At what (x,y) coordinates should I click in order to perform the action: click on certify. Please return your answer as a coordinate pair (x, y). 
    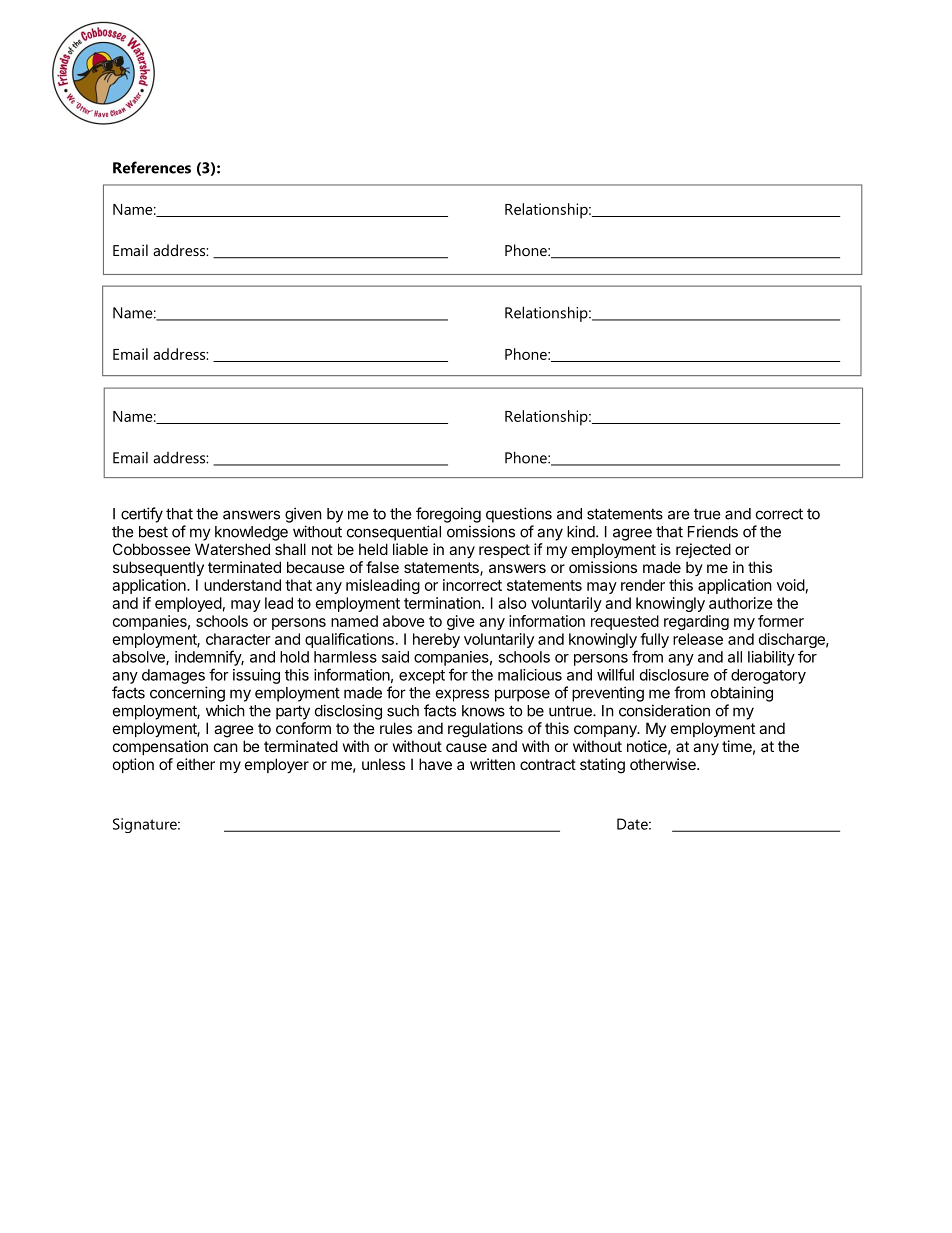
    Looking at the image, I should click on (142, 515).
